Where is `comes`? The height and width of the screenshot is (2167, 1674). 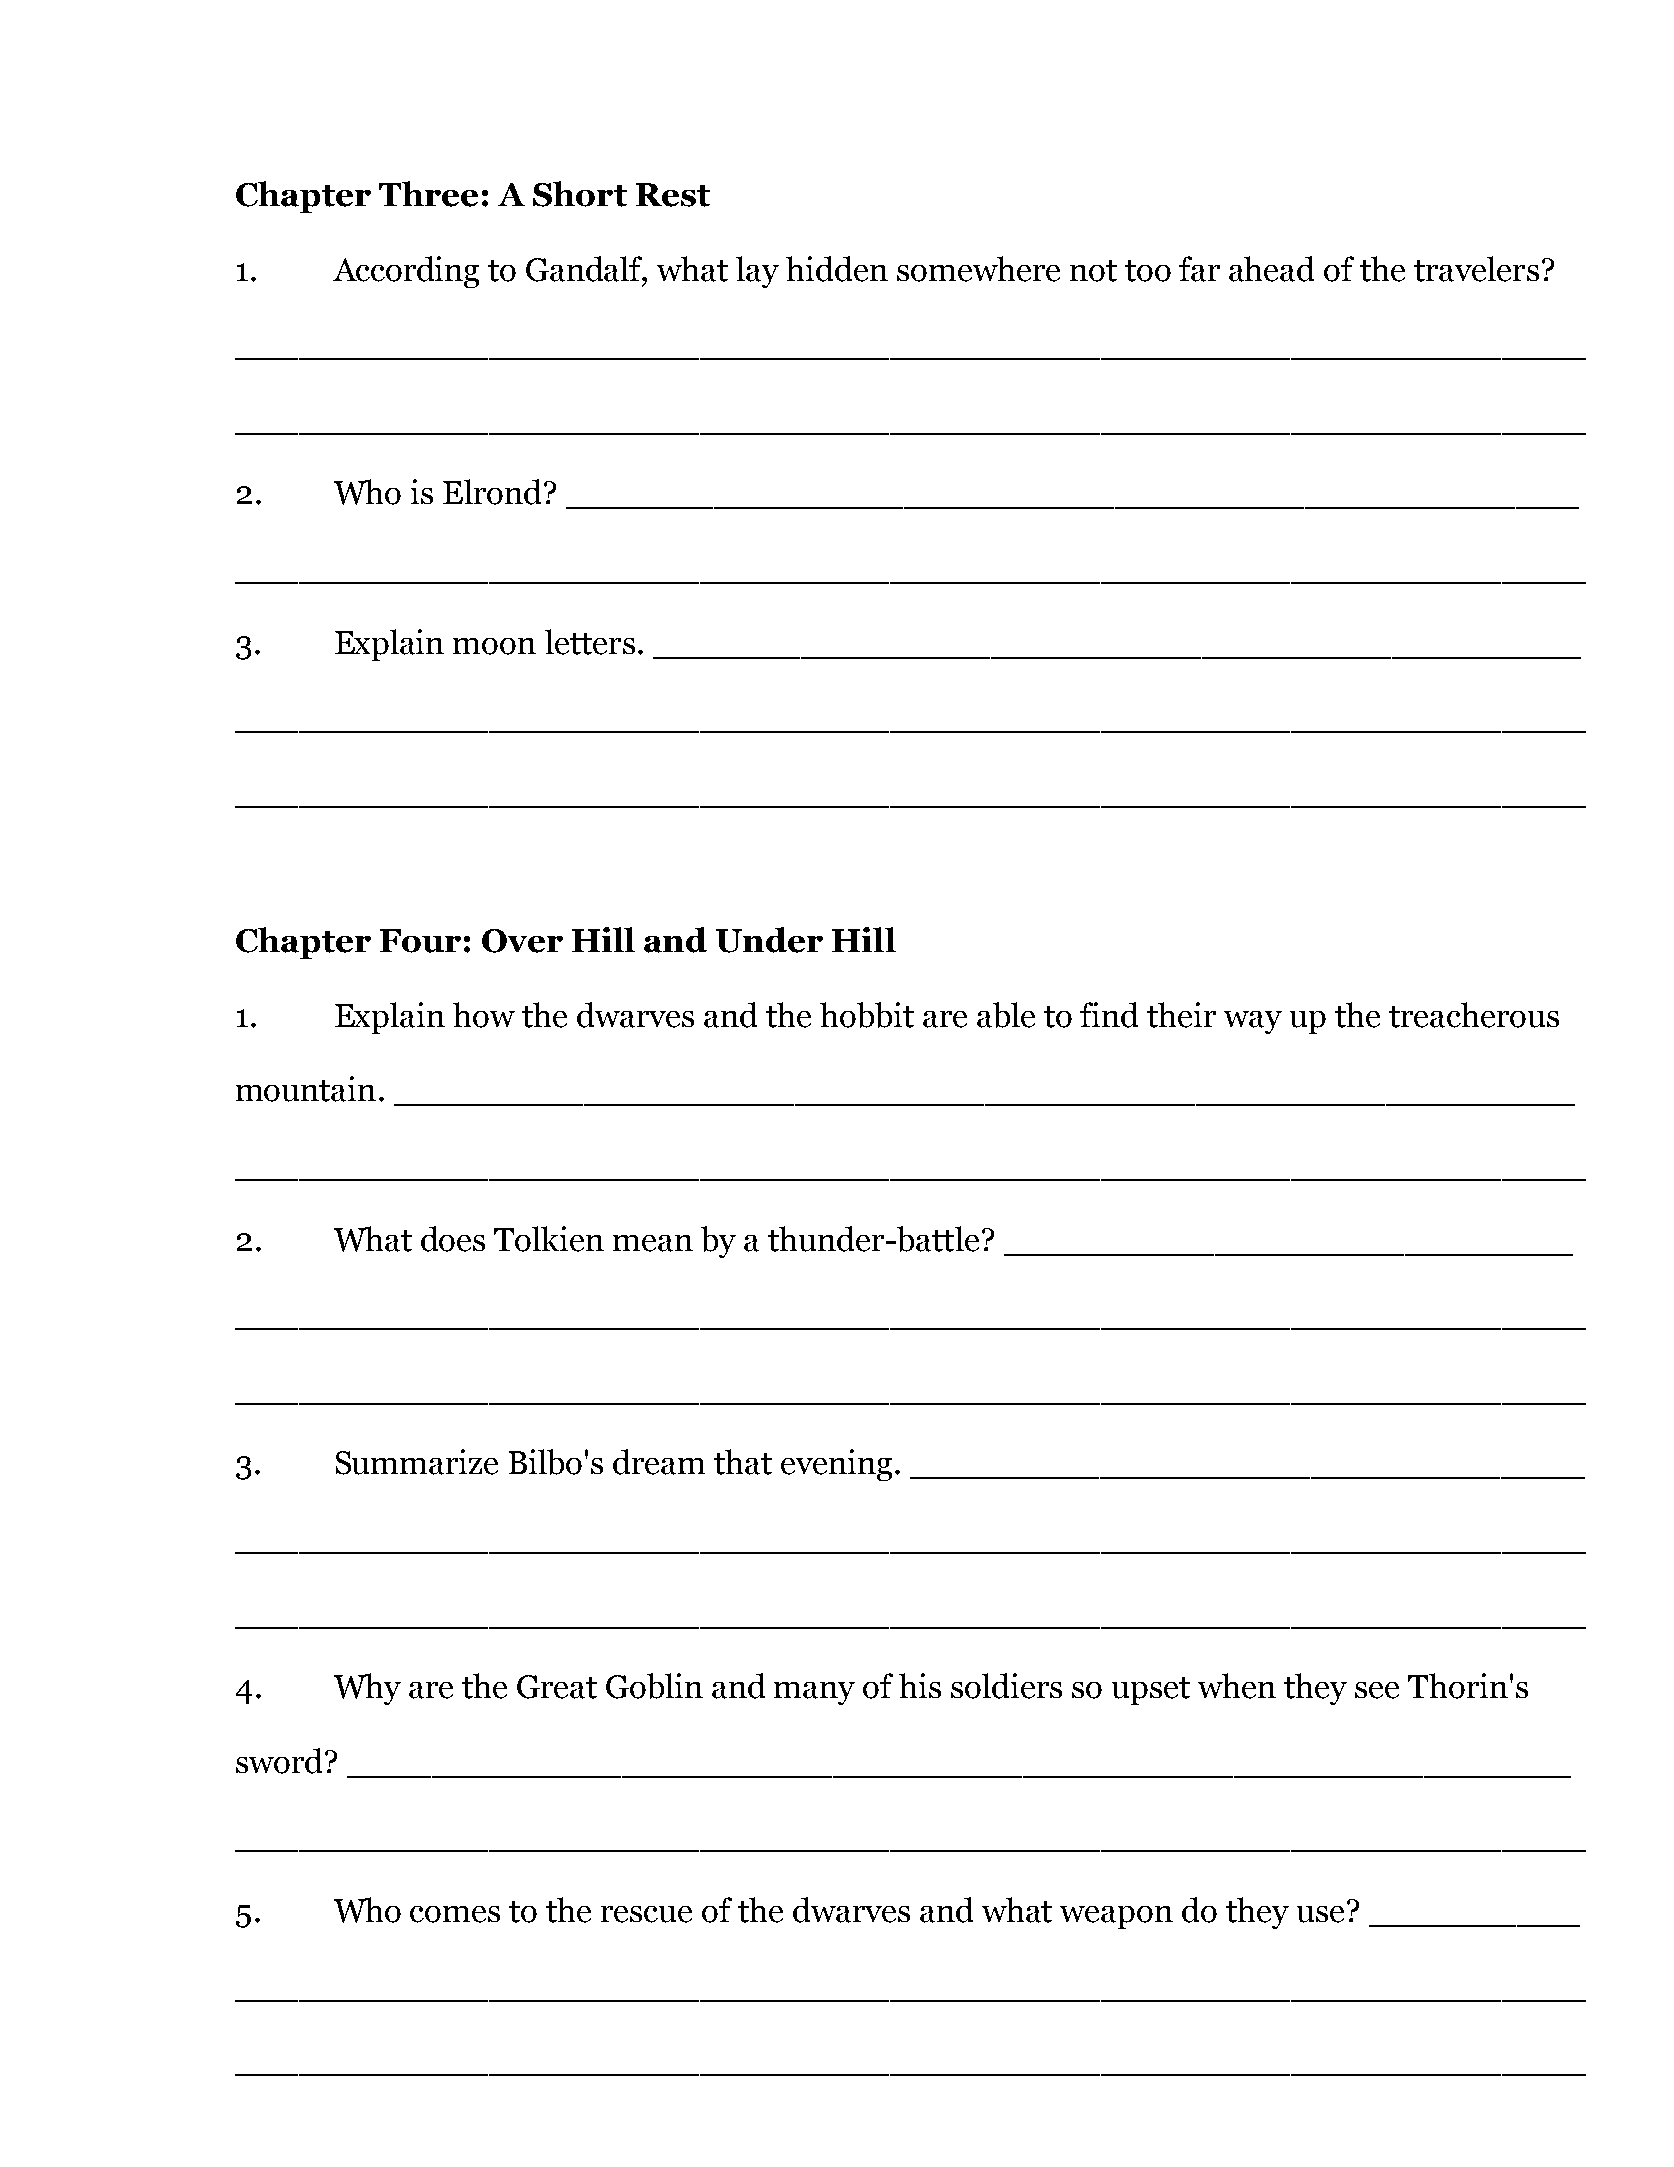
comes is located at coordinates (455, 1914).
